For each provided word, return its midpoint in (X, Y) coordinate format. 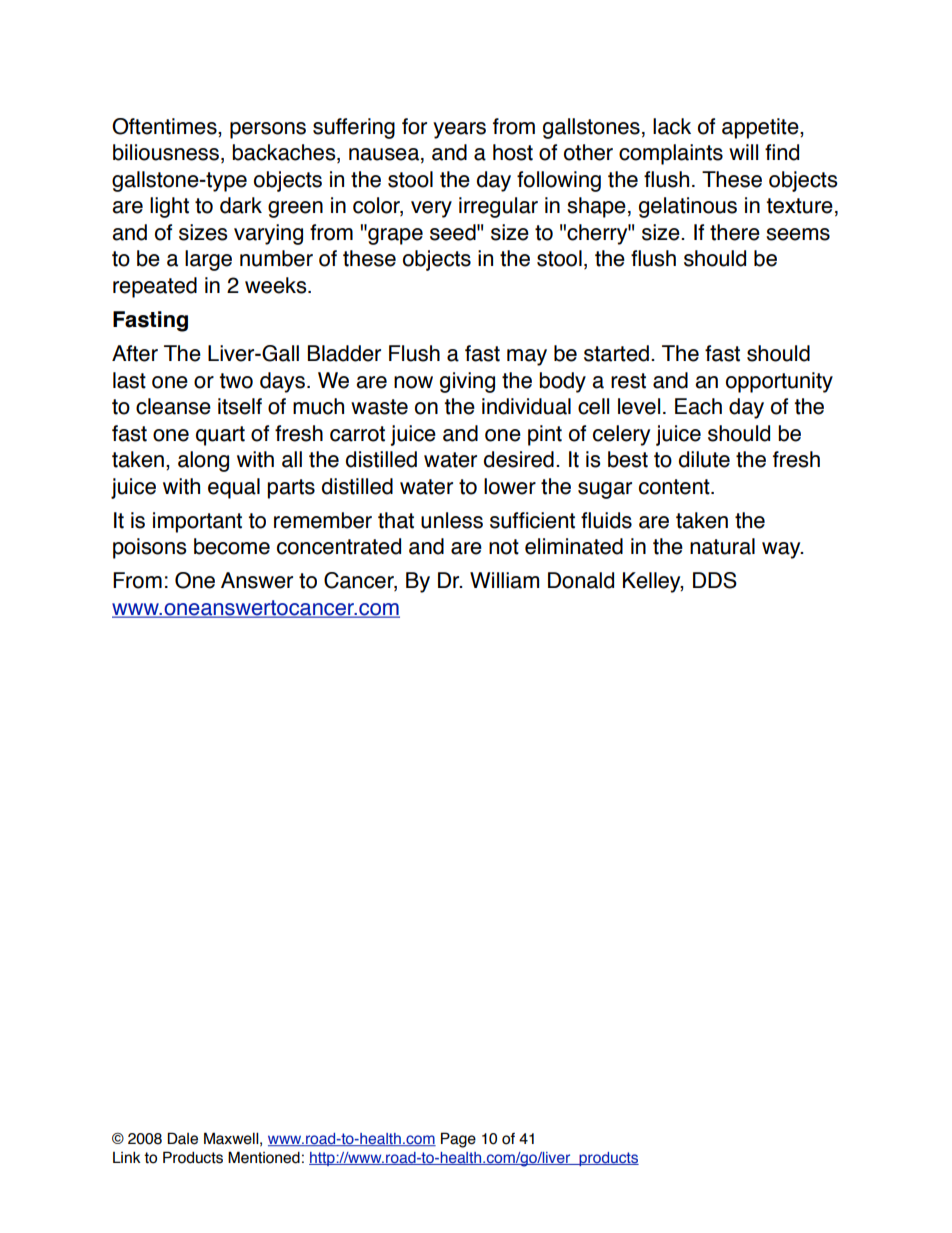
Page (458, 1140)
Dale (182, 1138)
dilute (704, 459)
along (203, 461)
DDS (715, 580)
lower (510, 486)
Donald (581, 580)
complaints (671, 154)
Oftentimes (165, 127)
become (232, 546)
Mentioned (264, 1157)
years (459, 130)
